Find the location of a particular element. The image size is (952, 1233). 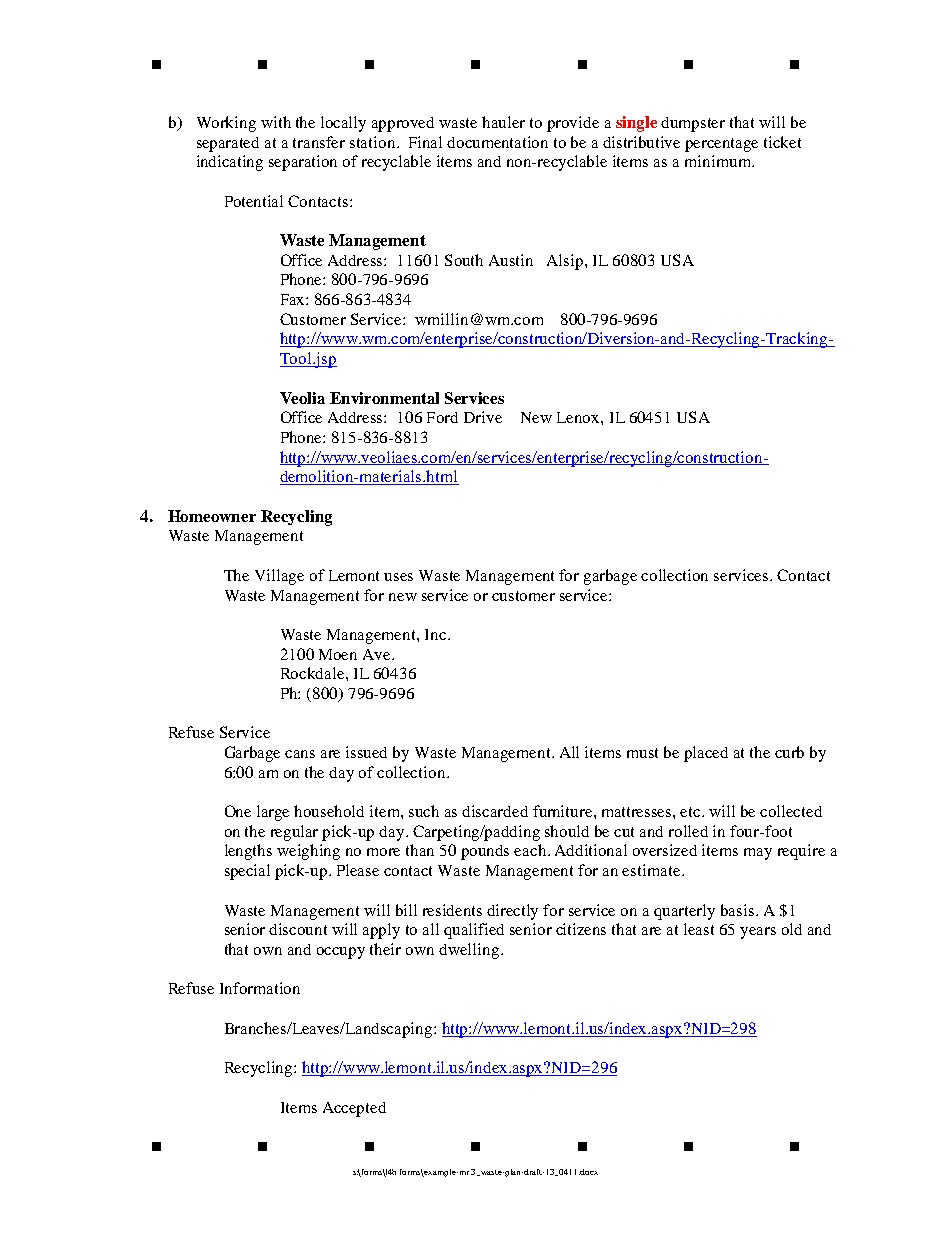

placed is located at coordinates (706, 754).
